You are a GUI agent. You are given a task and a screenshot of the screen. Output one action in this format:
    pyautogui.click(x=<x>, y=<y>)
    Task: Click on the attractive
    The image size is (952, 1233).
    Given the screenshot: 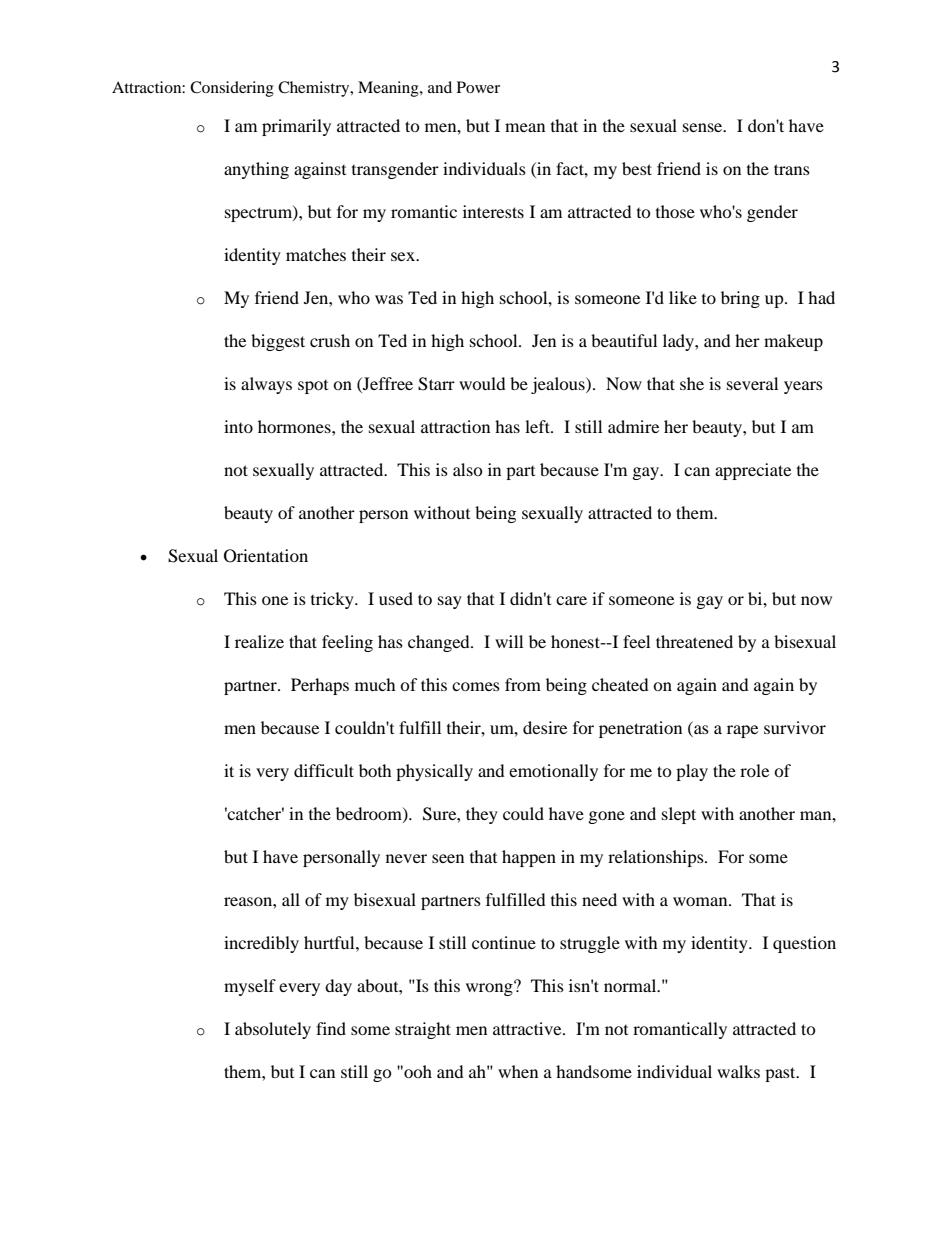 What is the action you would take?
    pyautogui.click(x=528, y=1028)
